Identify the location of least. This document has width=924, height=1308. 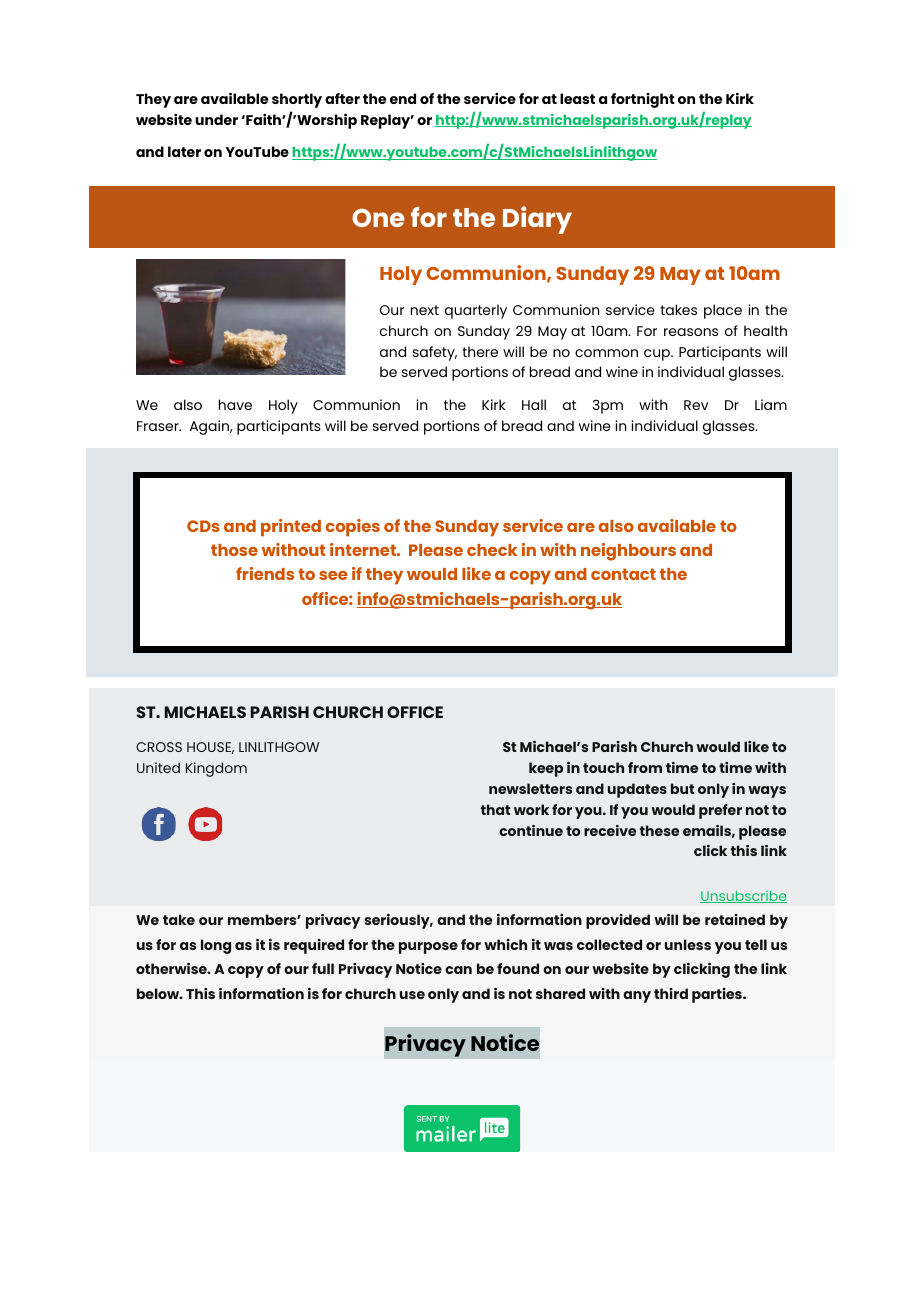
(577, 98).
